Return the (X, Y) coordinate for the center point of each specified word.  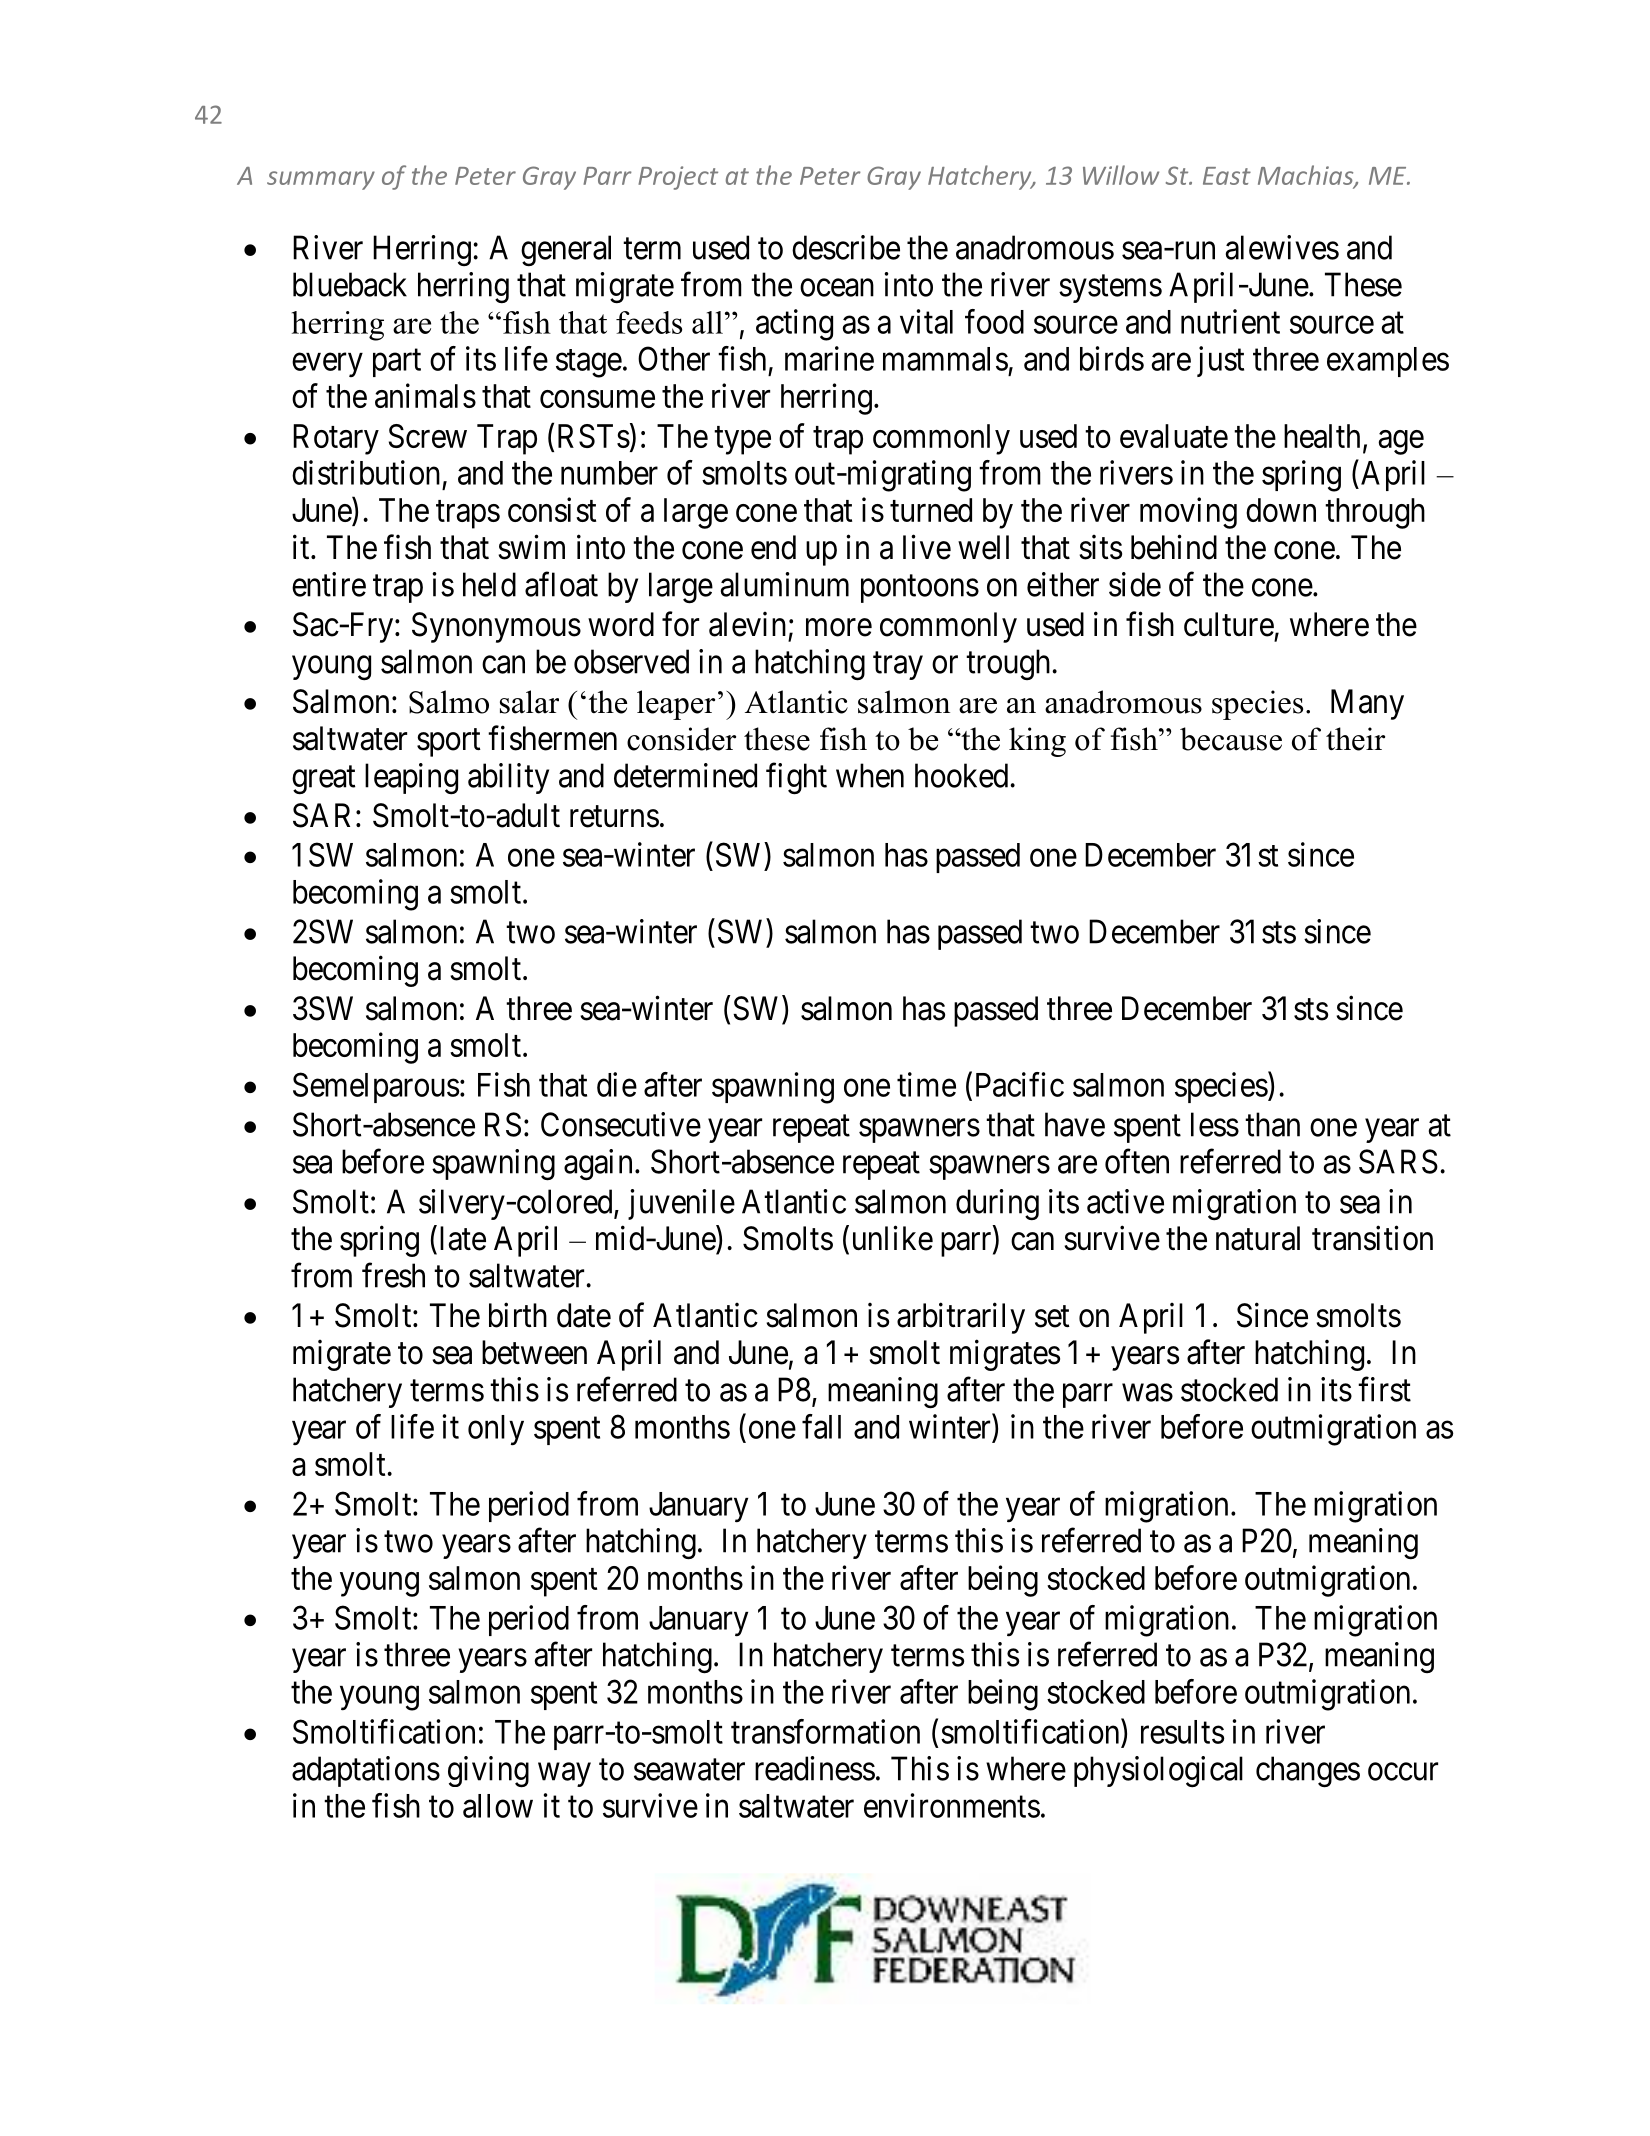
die (617, 1084)
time (926, 1084)
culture (1229, 624)
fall (821, 1426)
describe (846, 247)
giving (488, 1772)
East (1227, 176)
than (1272, 1124)
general (566, 250)
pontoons (920, 589)
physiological (1158, 1772)
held (489, 584)
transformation (825, 1731)
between (534, 1352)
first (1384, 1389)
